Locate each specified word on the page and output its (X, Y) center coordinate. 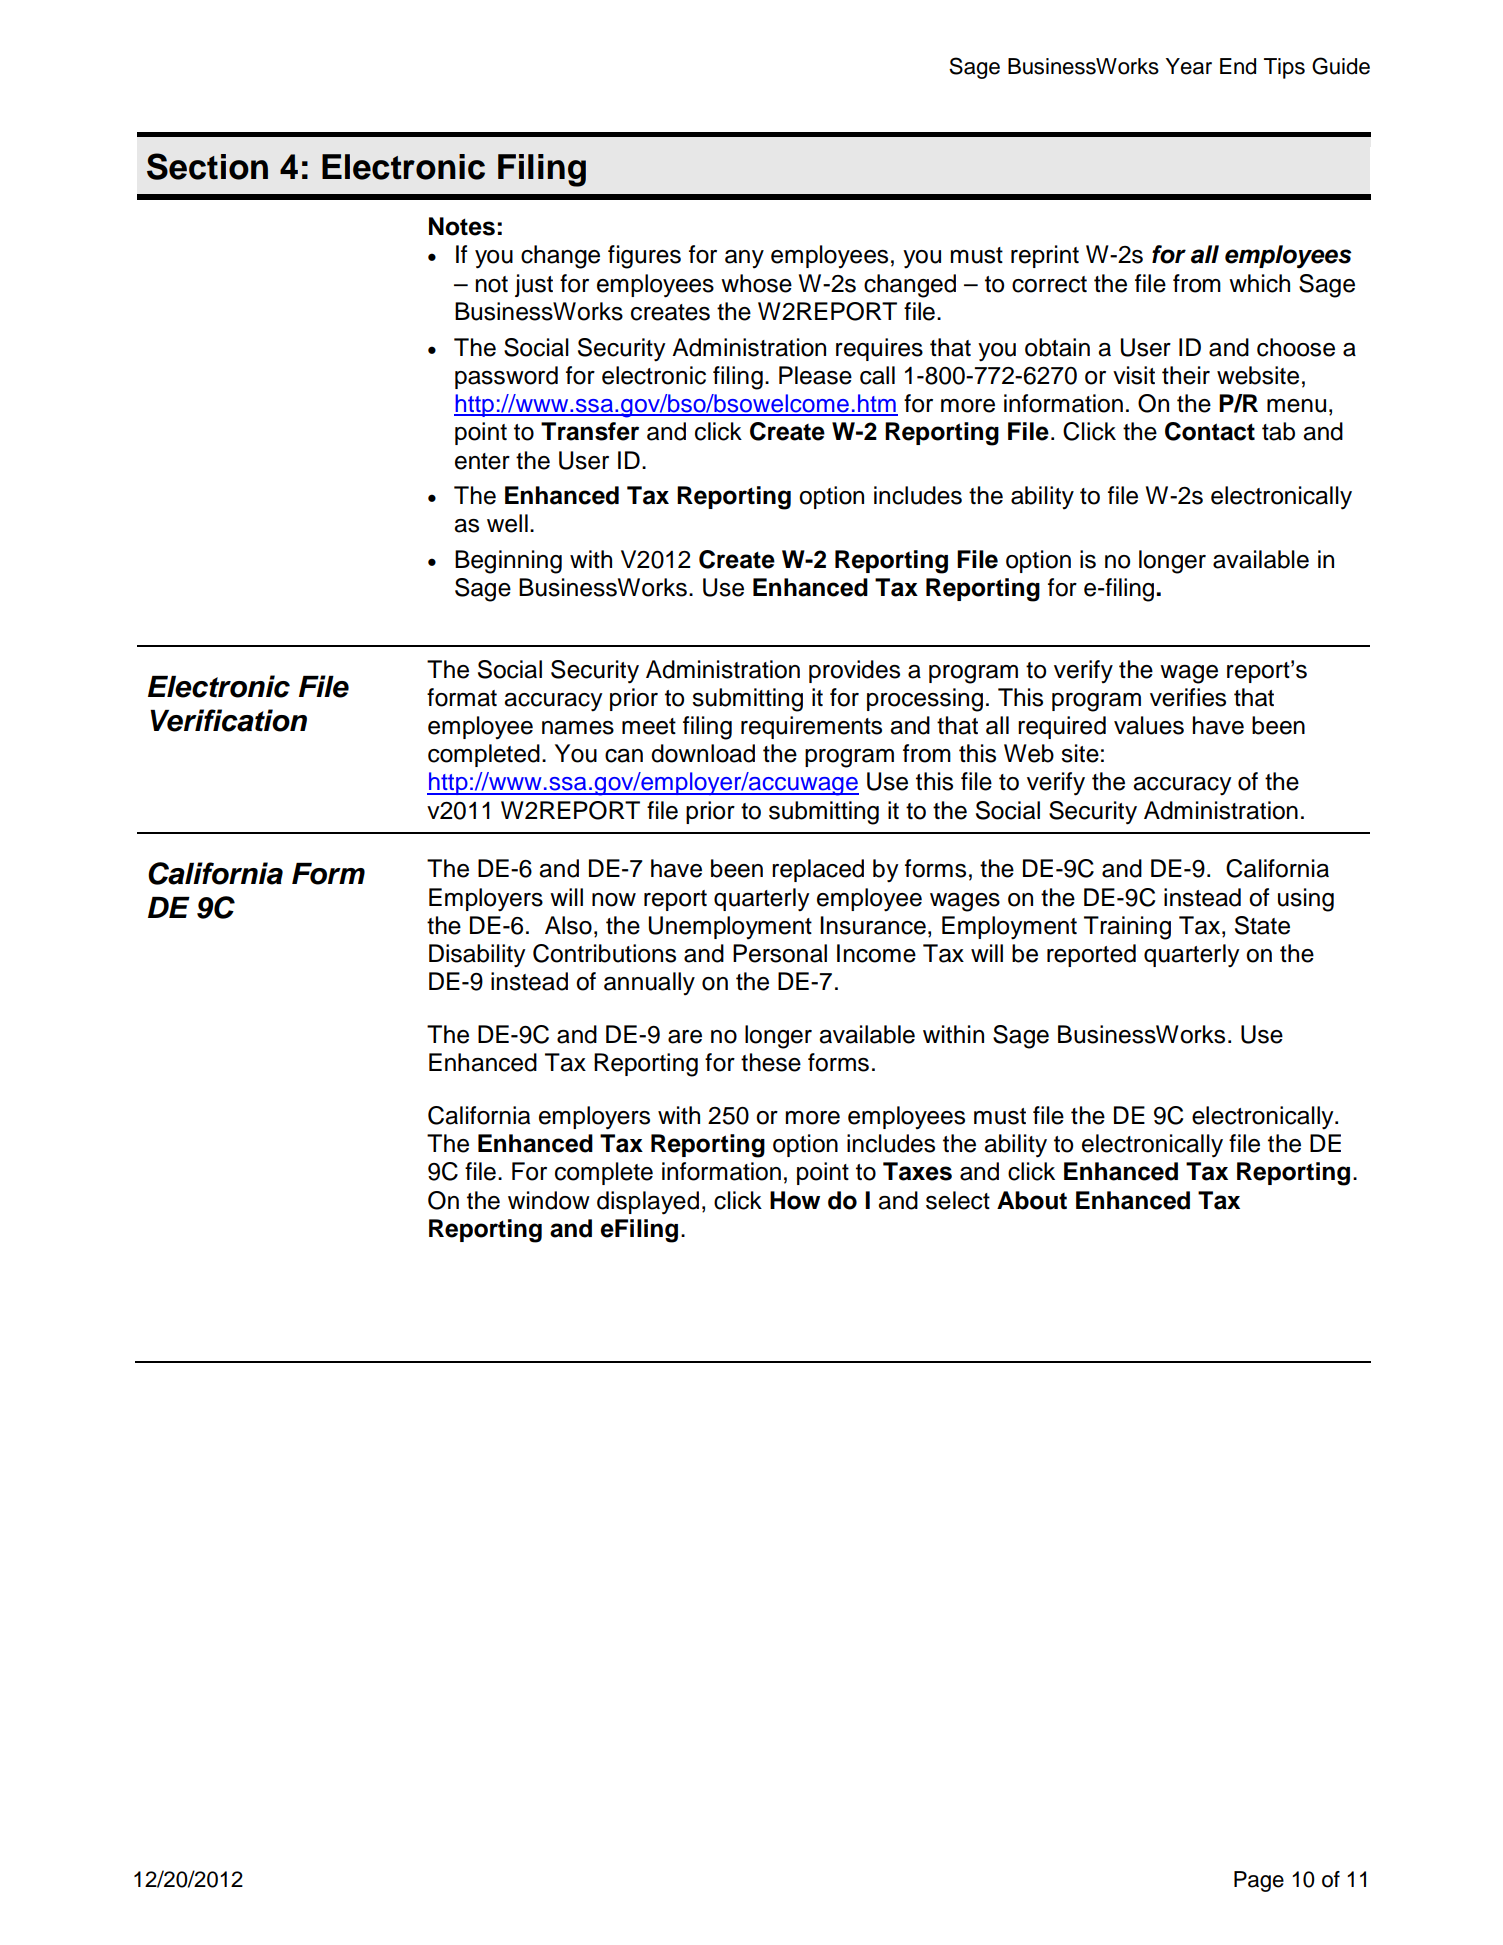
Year (1189, 66)
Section (207, 166)
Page (1259, 1881)
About (1032, 1200)
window (549, 1200)
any (744, 259)
